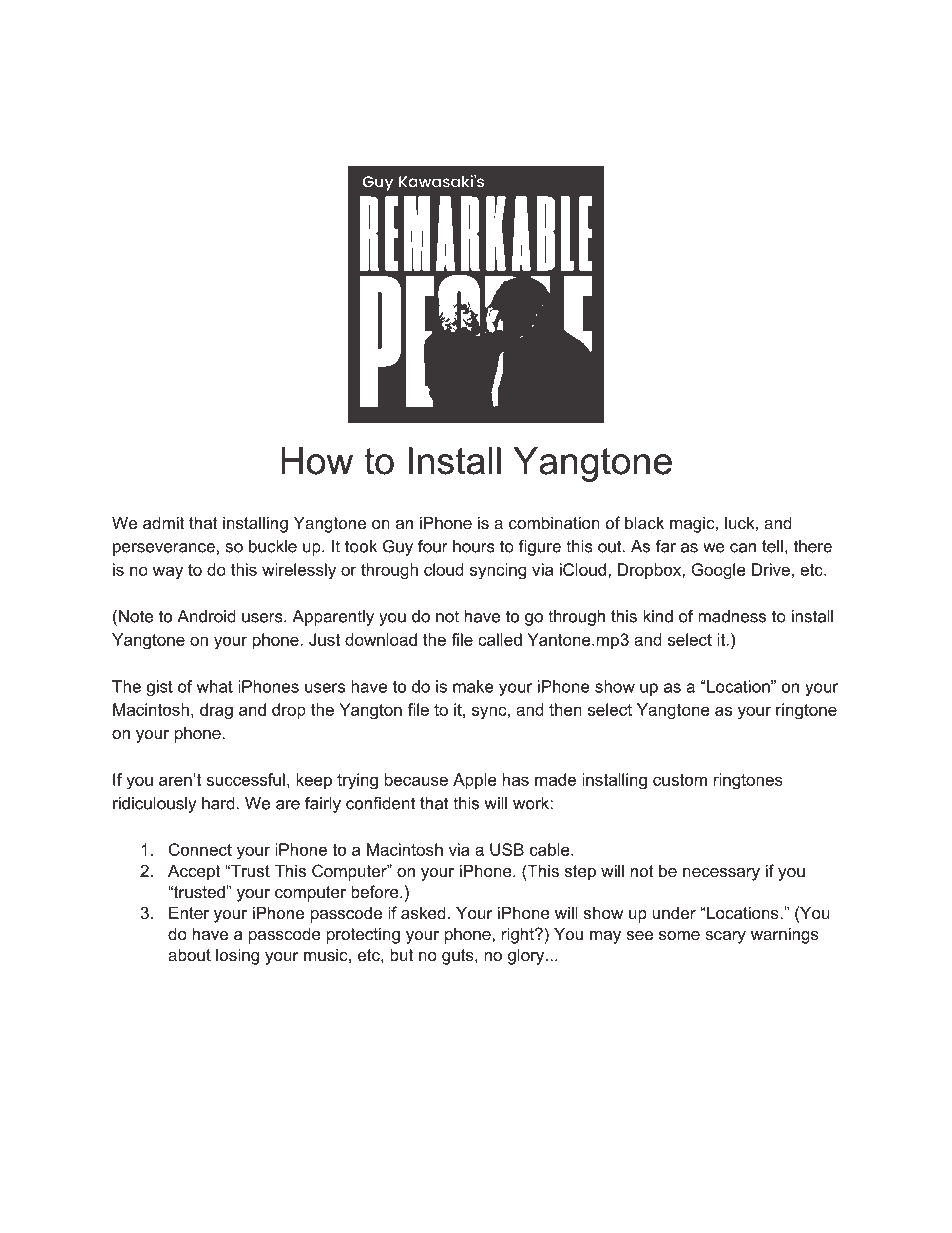  Describe the element at coordinates (507, 849) in the document. I see `USB` at that location.
